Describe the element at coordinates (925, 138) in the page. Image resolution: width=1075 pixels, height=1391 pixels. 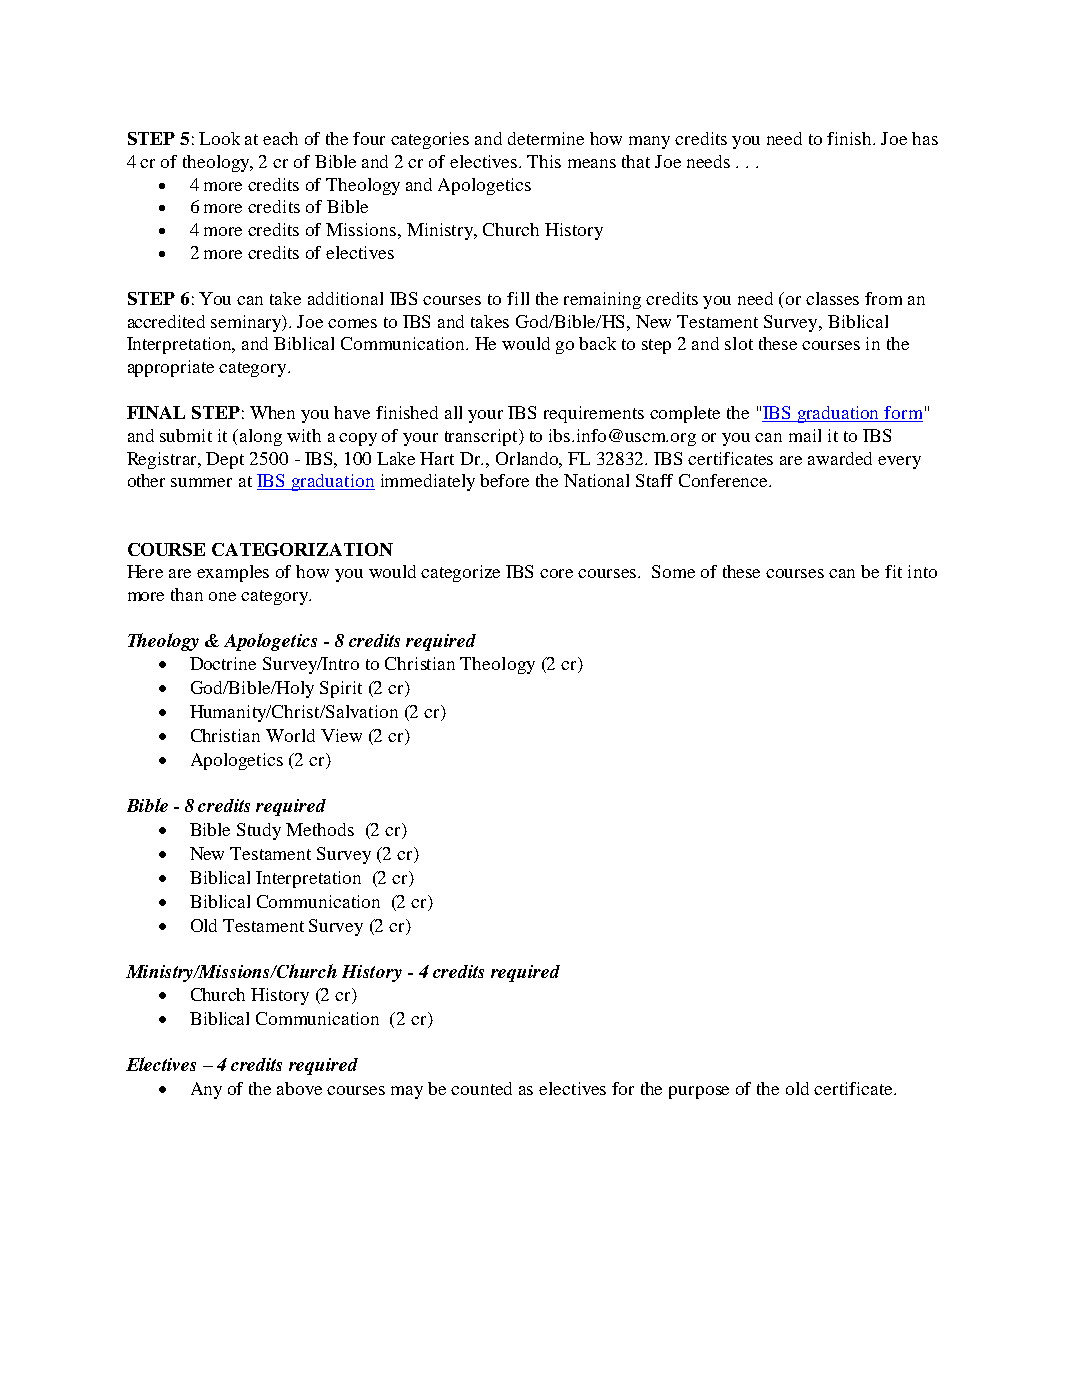
I see `has` at that location.
